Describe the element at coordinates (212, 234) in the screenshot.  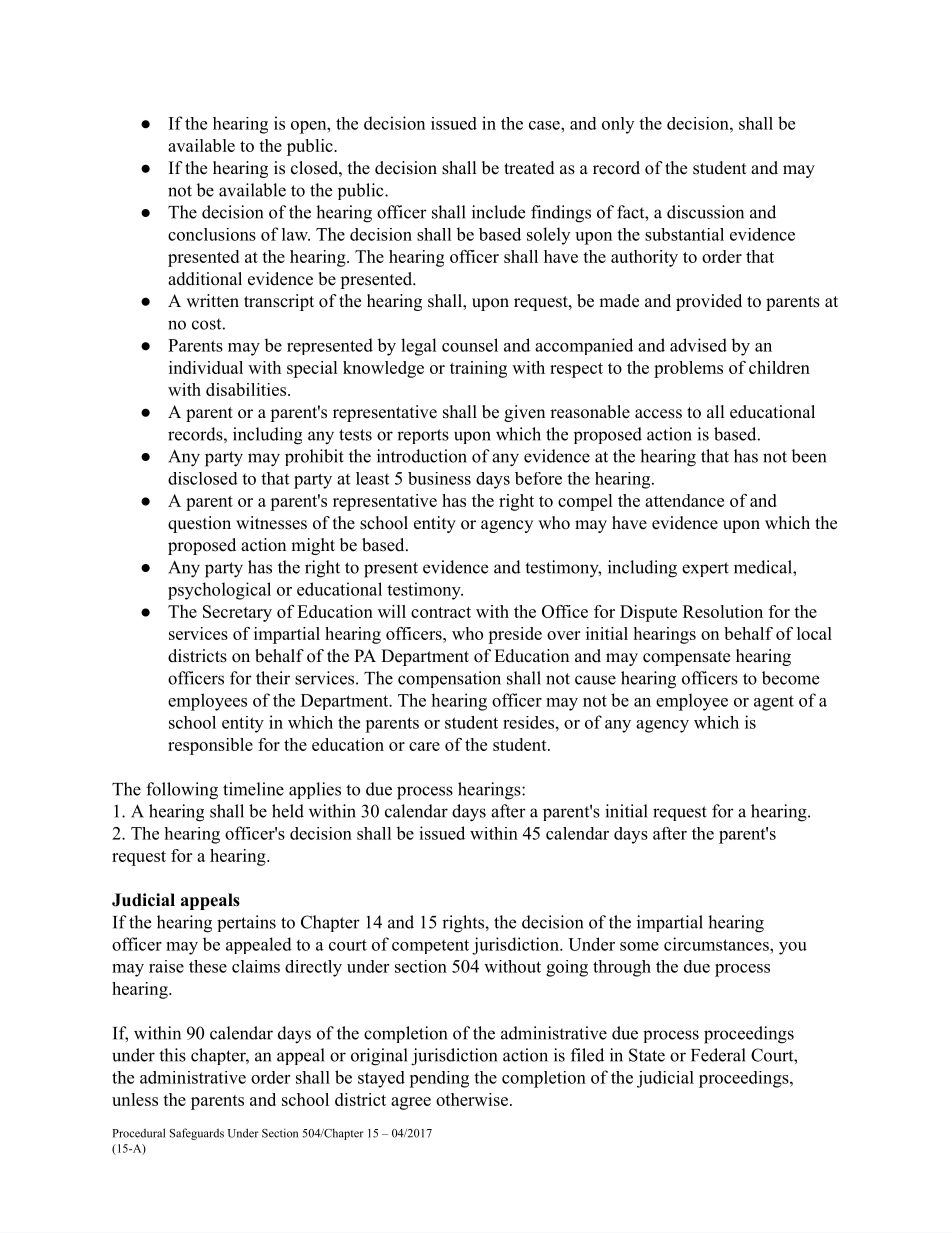
I see `conclusions` at that location.
